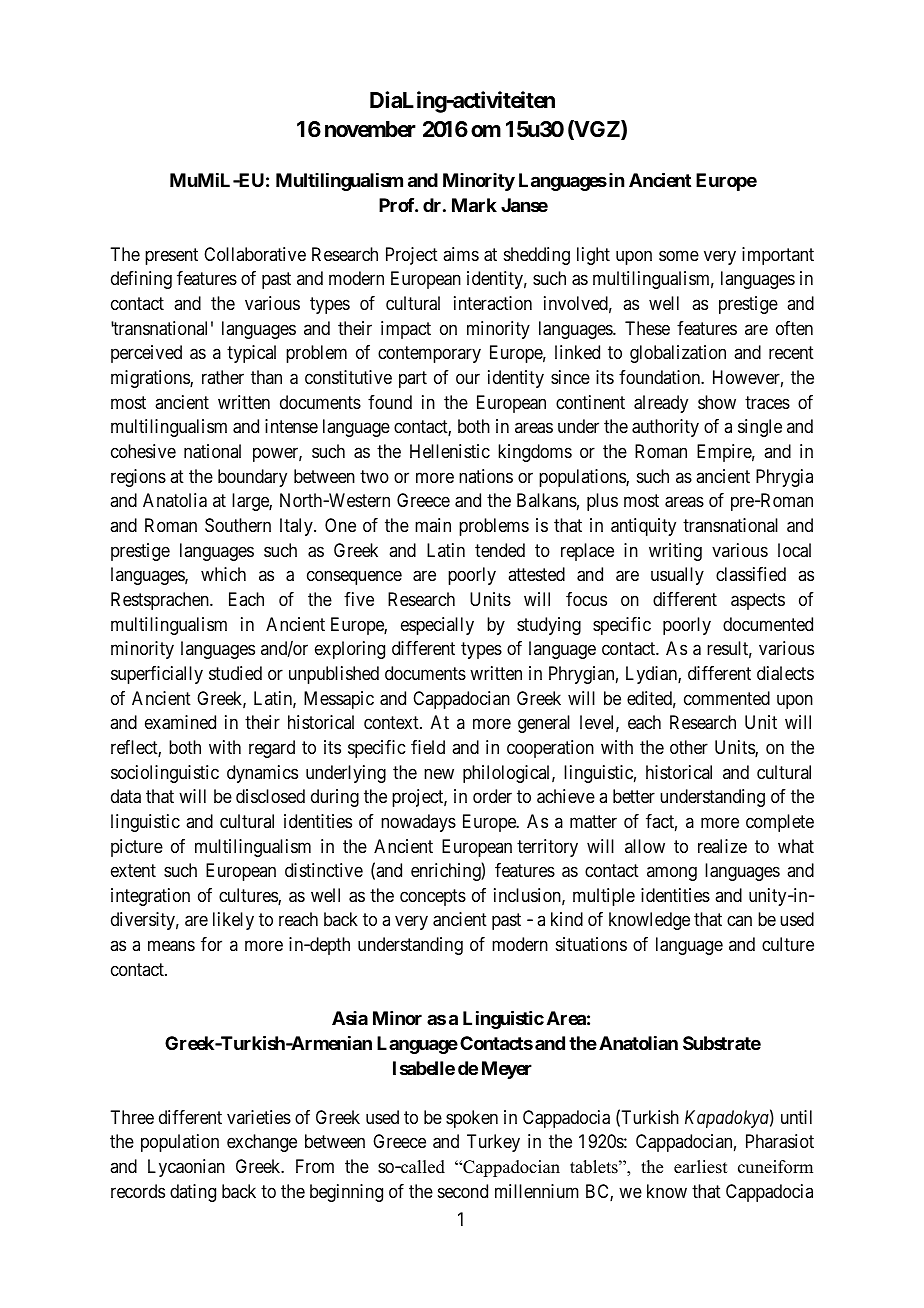  I want to click on Southern, so click(238, 525).
